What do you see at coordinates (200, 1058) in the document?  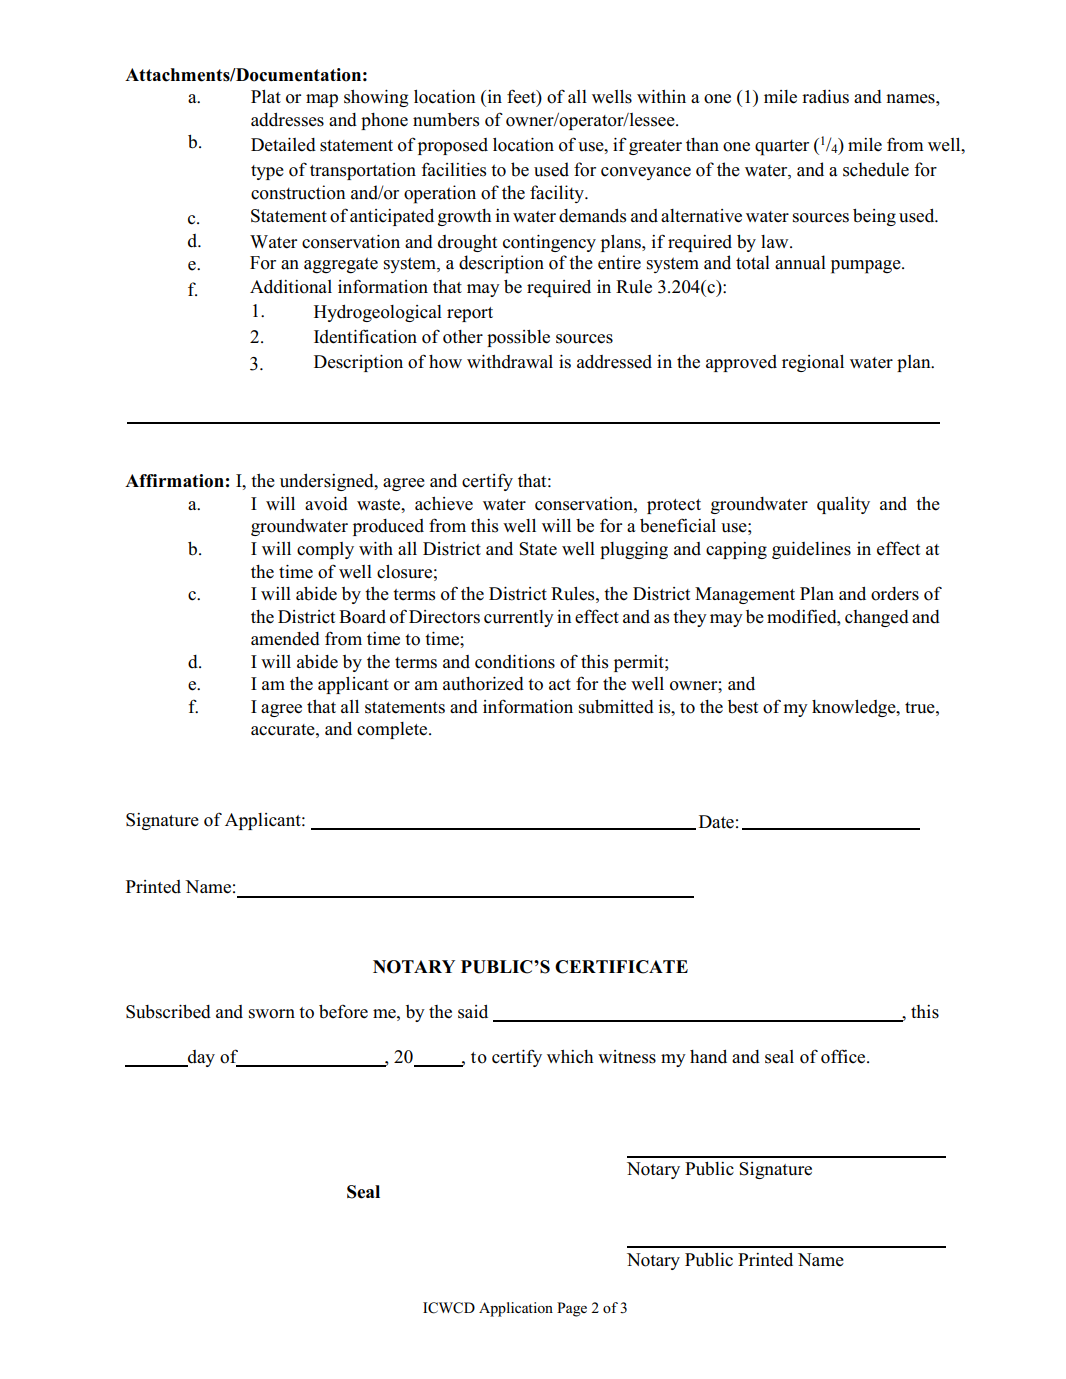 I see `day` at bounding box center [200, 1058].
